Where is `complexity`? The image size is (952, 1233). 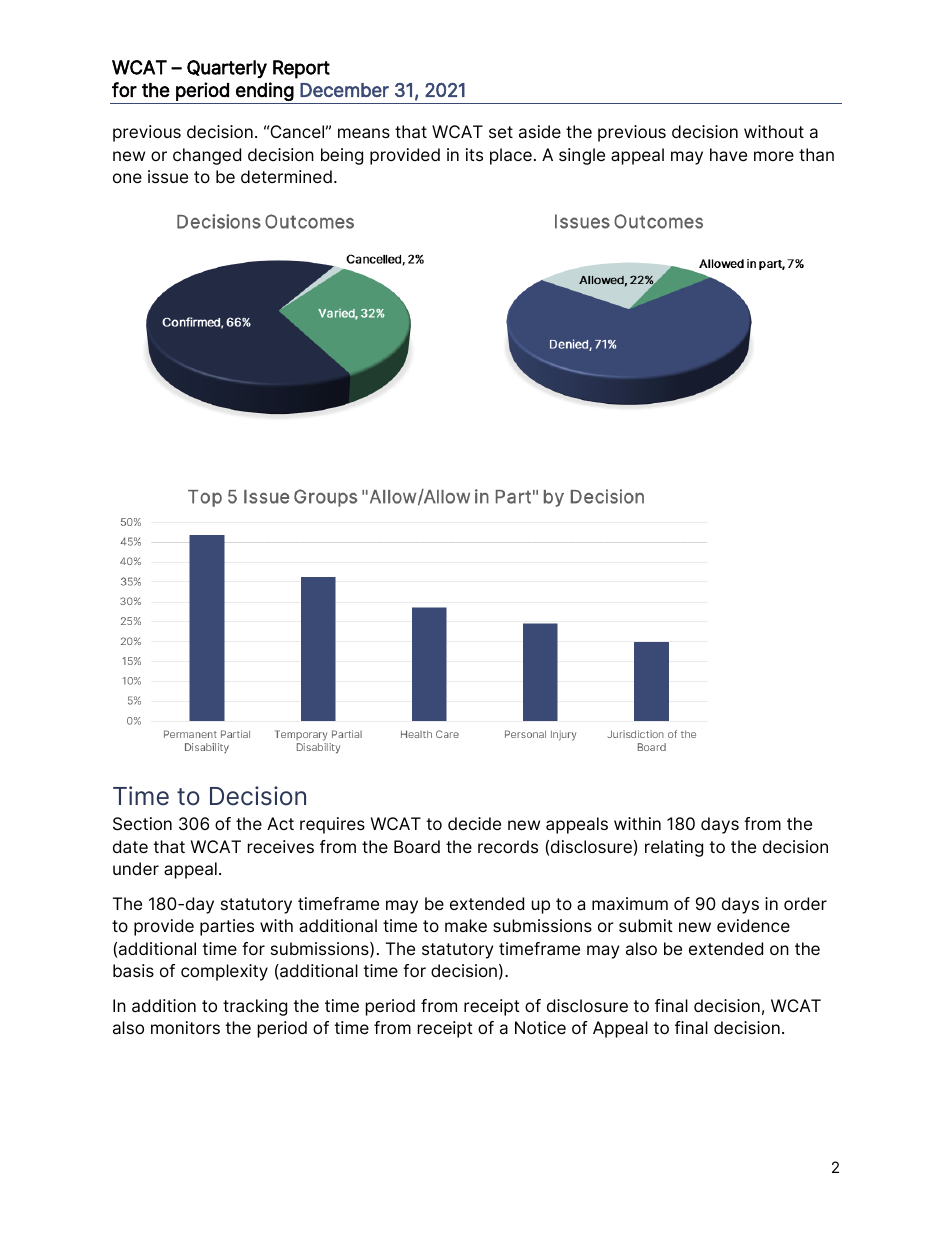
complexity is located at coordinates (224, 972).
